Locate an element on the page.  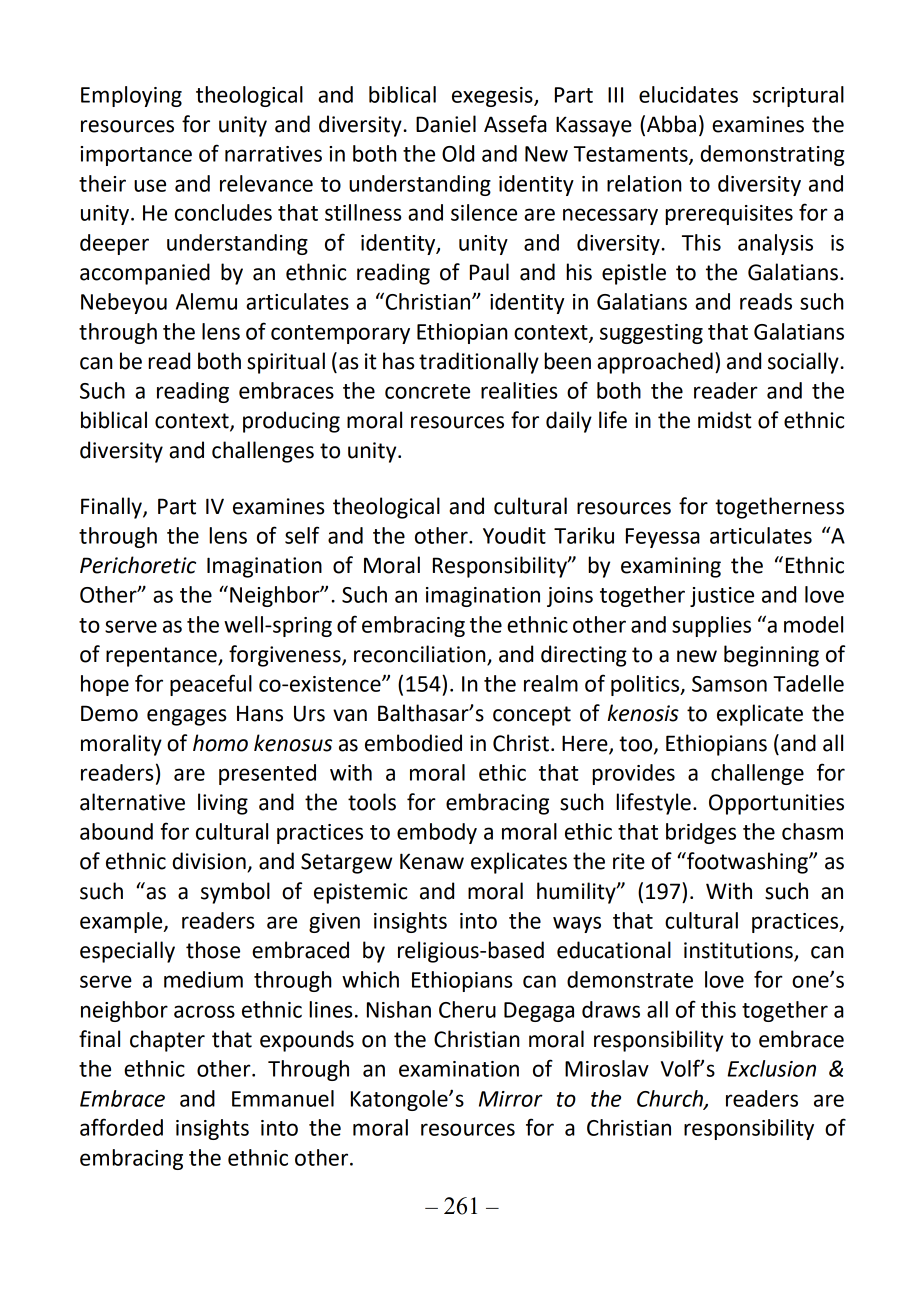
examination is located at coordinates (459, 1069).
